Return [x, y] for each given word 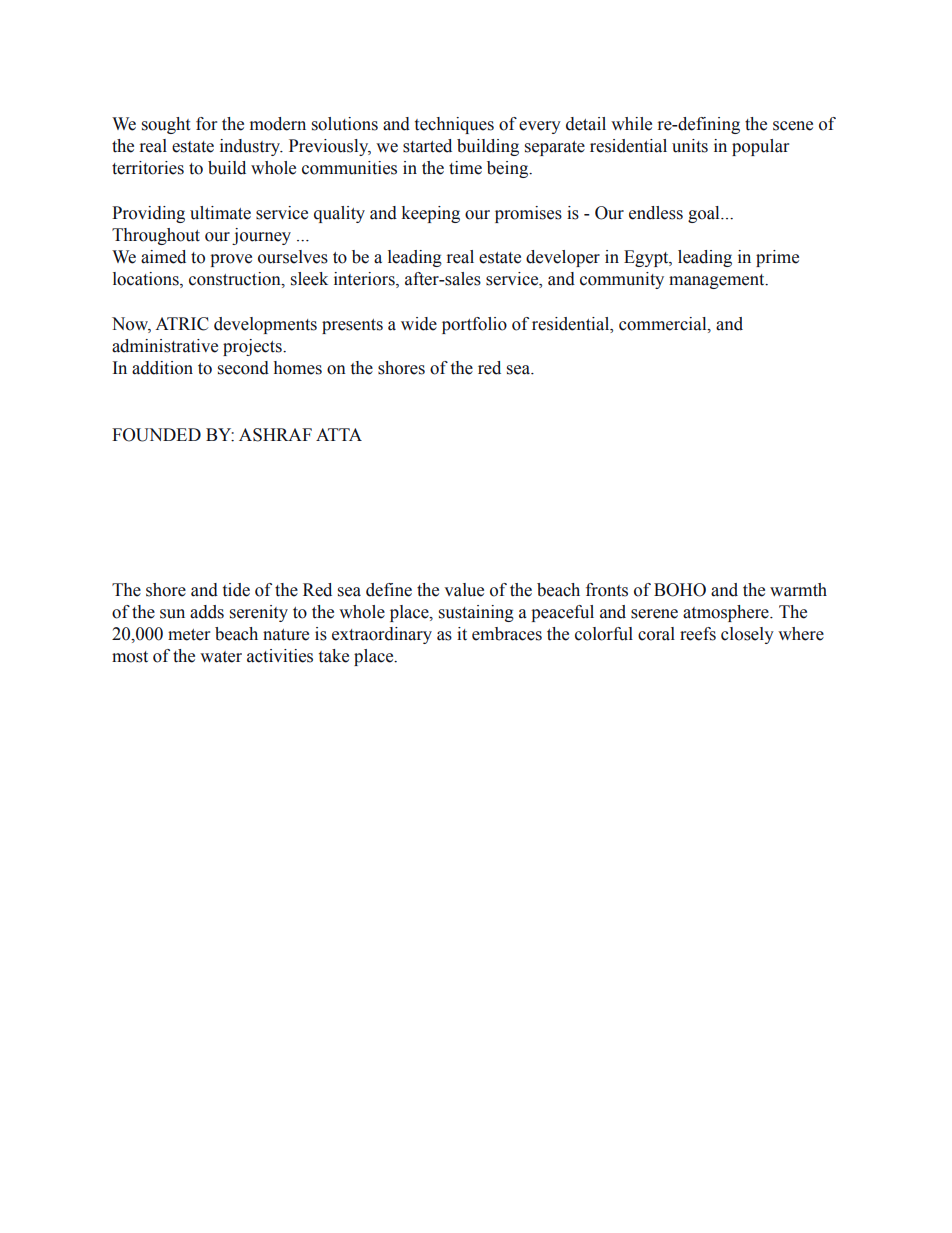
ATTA [339, 434]
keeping [431, 214]
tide [236, 590]
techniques [454, 125]
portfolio [474, 325]
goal [705, 214]
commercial [664, 324]
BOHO [680, 590]
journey [261, 236]
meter [189, 635]
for [206, 124]
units [690, 146]
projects [253, 347]
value [464, 590]
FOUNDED [156, 435]
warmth [798, 590]
